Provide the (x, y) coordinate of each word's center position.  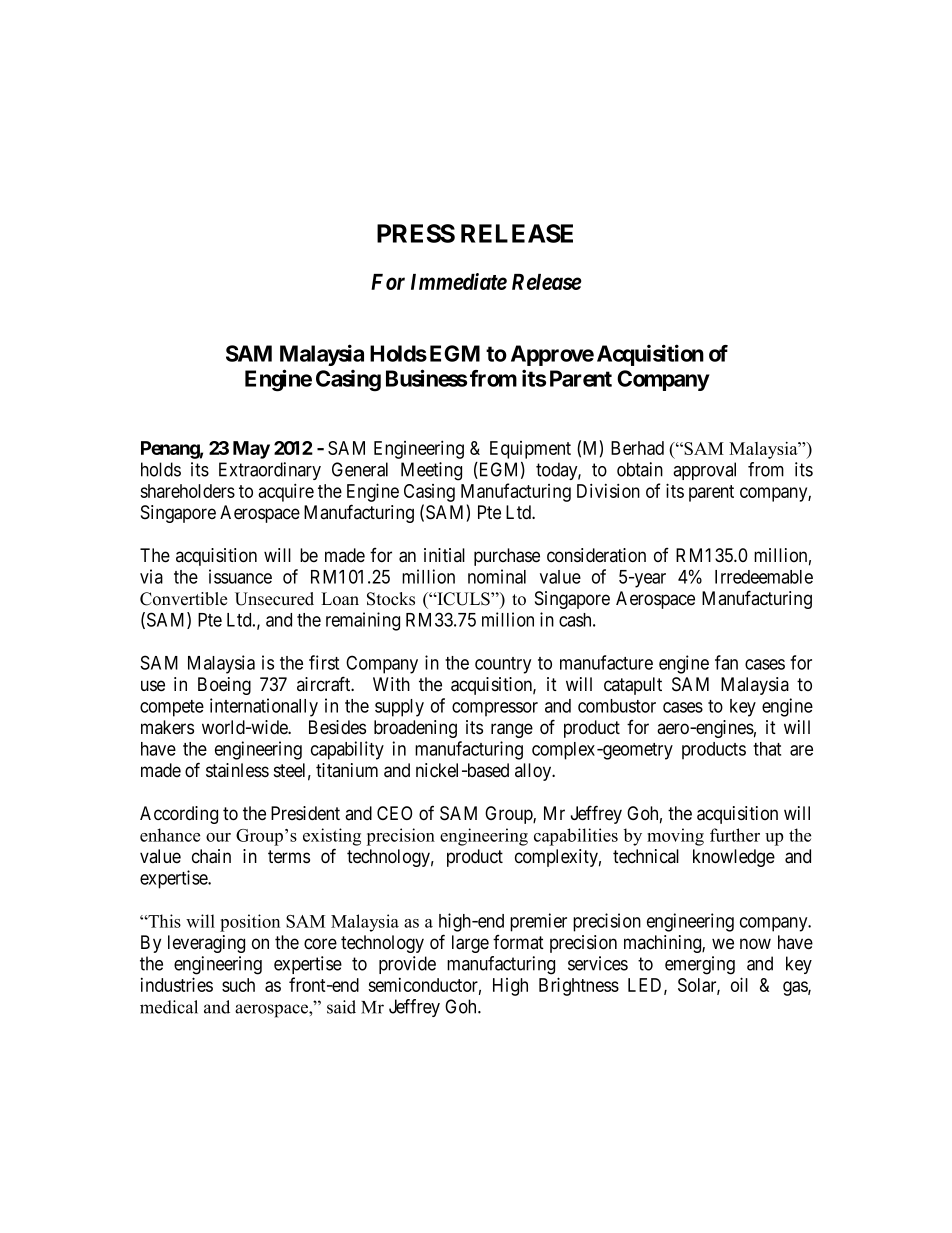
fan (726, 662)
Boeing (224, 686)
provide (407, 965)
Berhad (637, 448)
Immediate (459, 281)
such (238, 985)
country (503, 665)
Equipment (530, 450)
